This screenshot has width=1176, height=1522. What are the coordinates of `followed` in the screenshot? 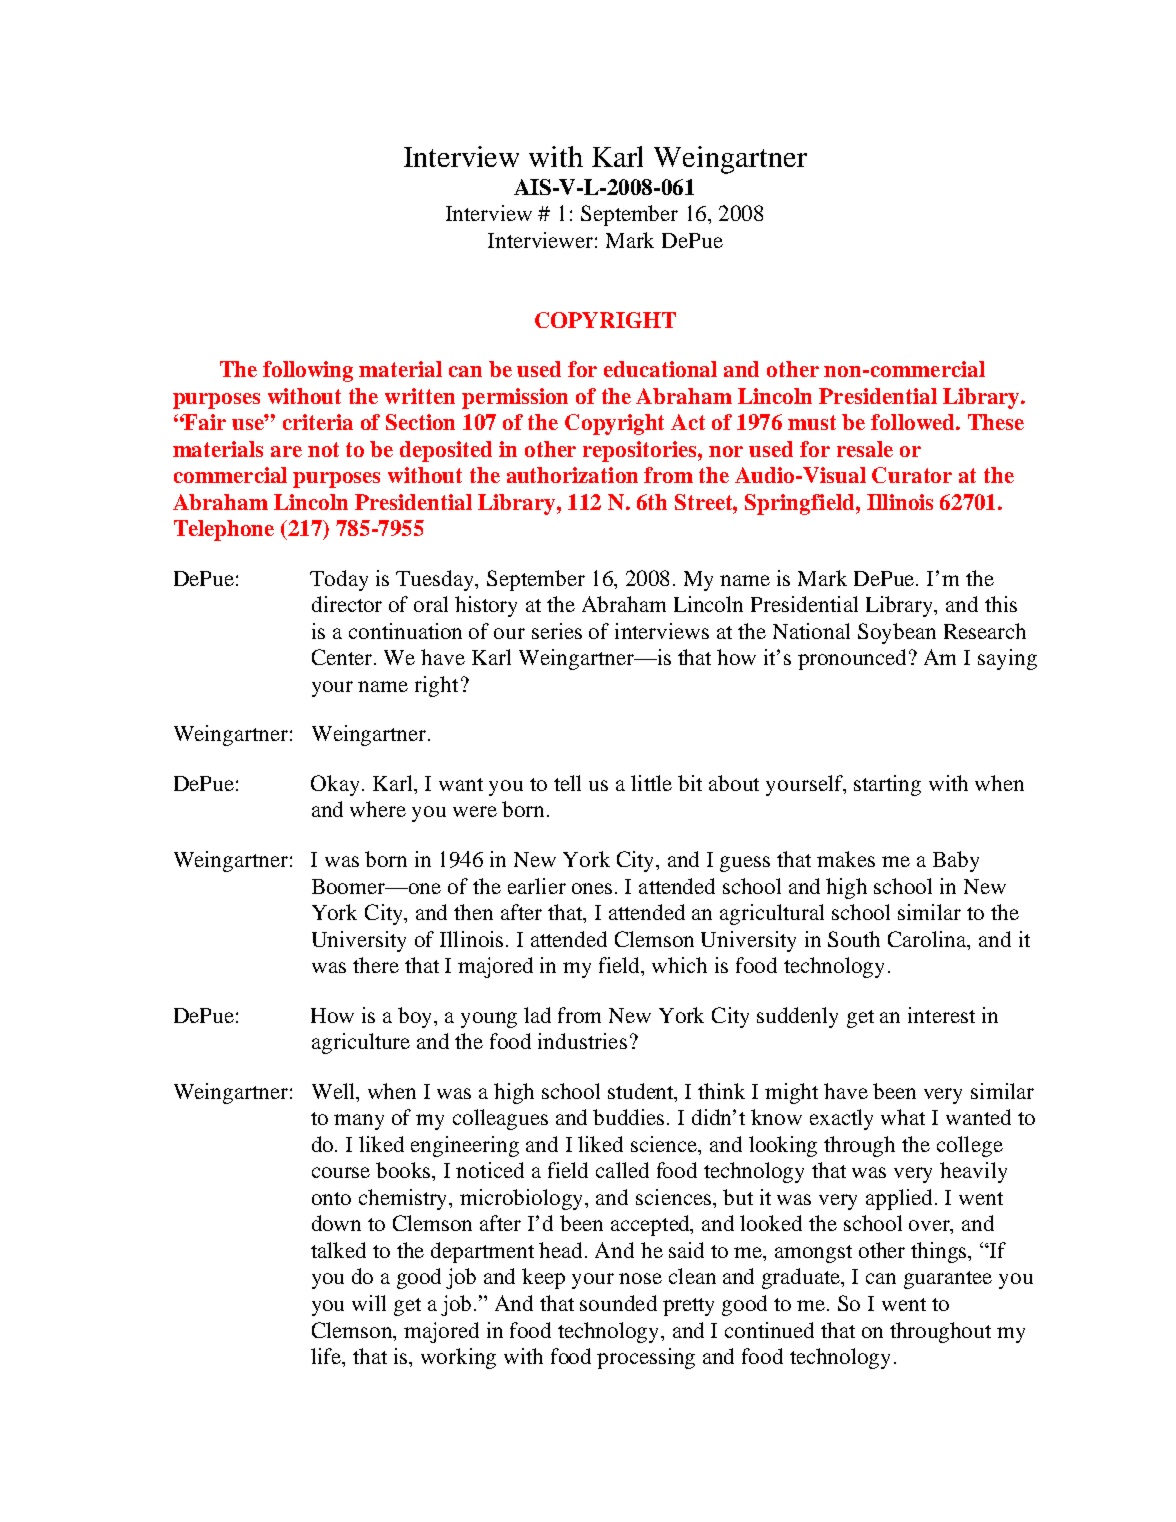 It's located at (914, 422).
